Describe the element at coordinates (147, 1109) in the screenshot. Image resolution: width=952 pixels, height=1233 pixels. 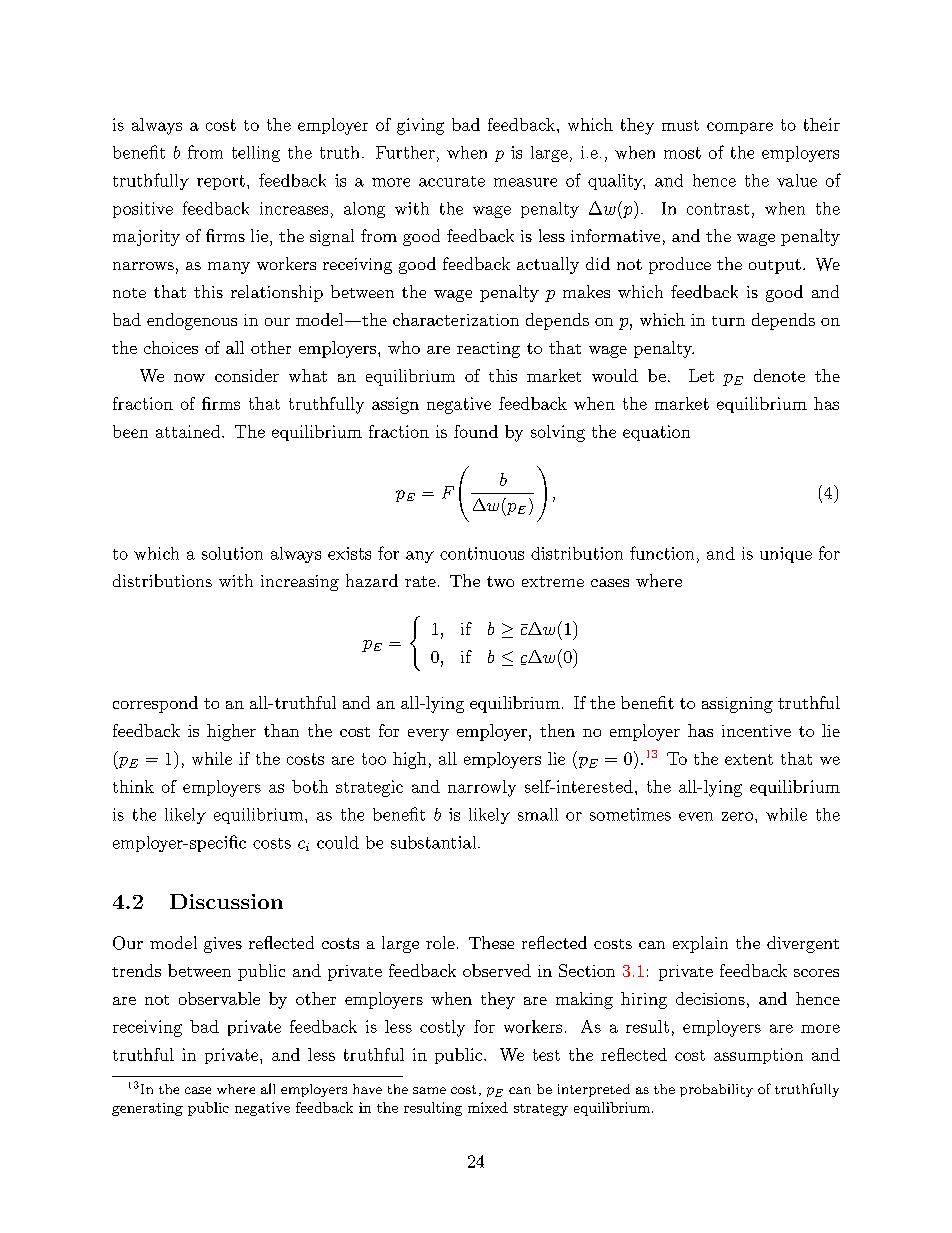
I see `generating` at that location.
